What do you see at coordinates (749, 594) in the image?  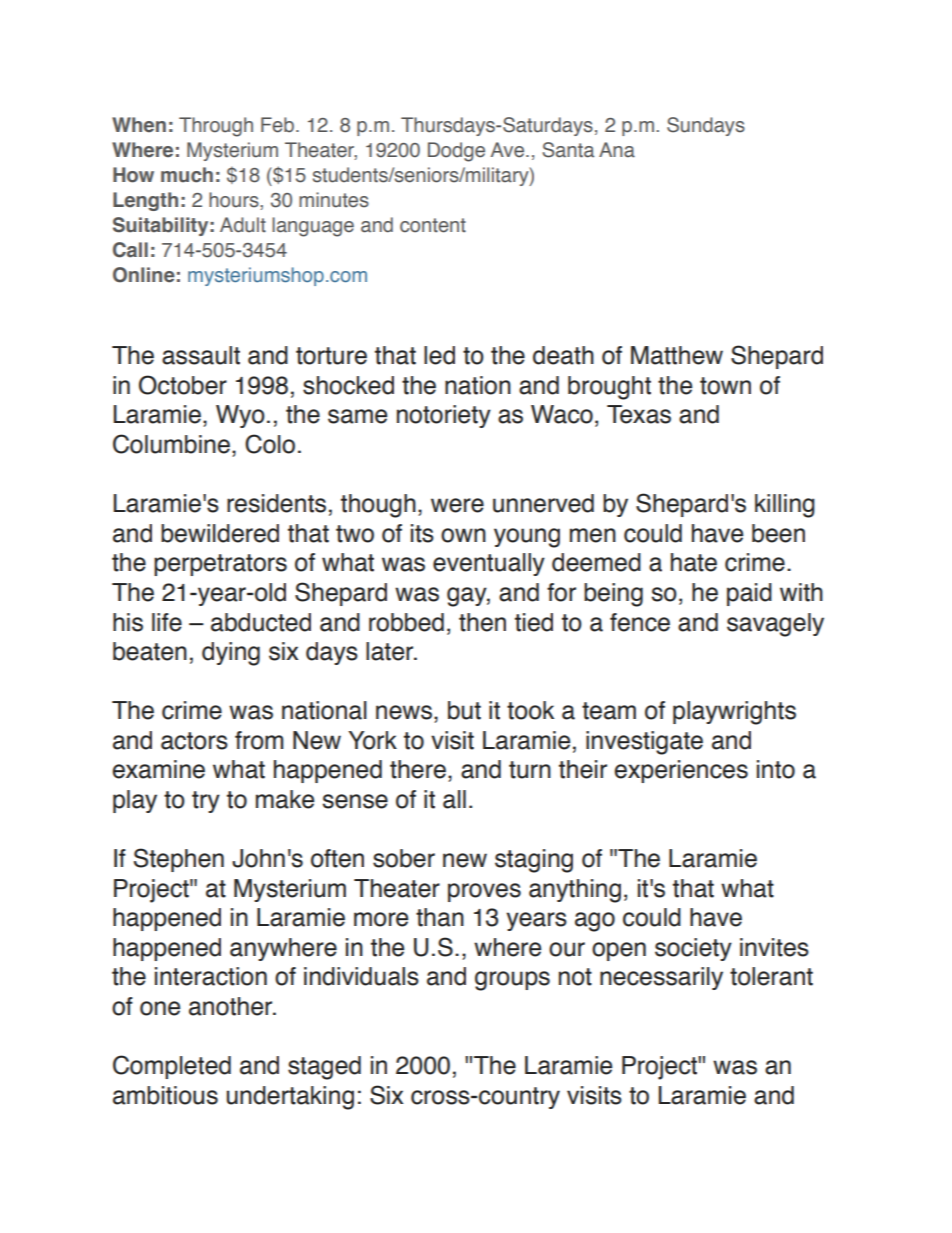 I see `paid` at bounding box center [749, 594].
